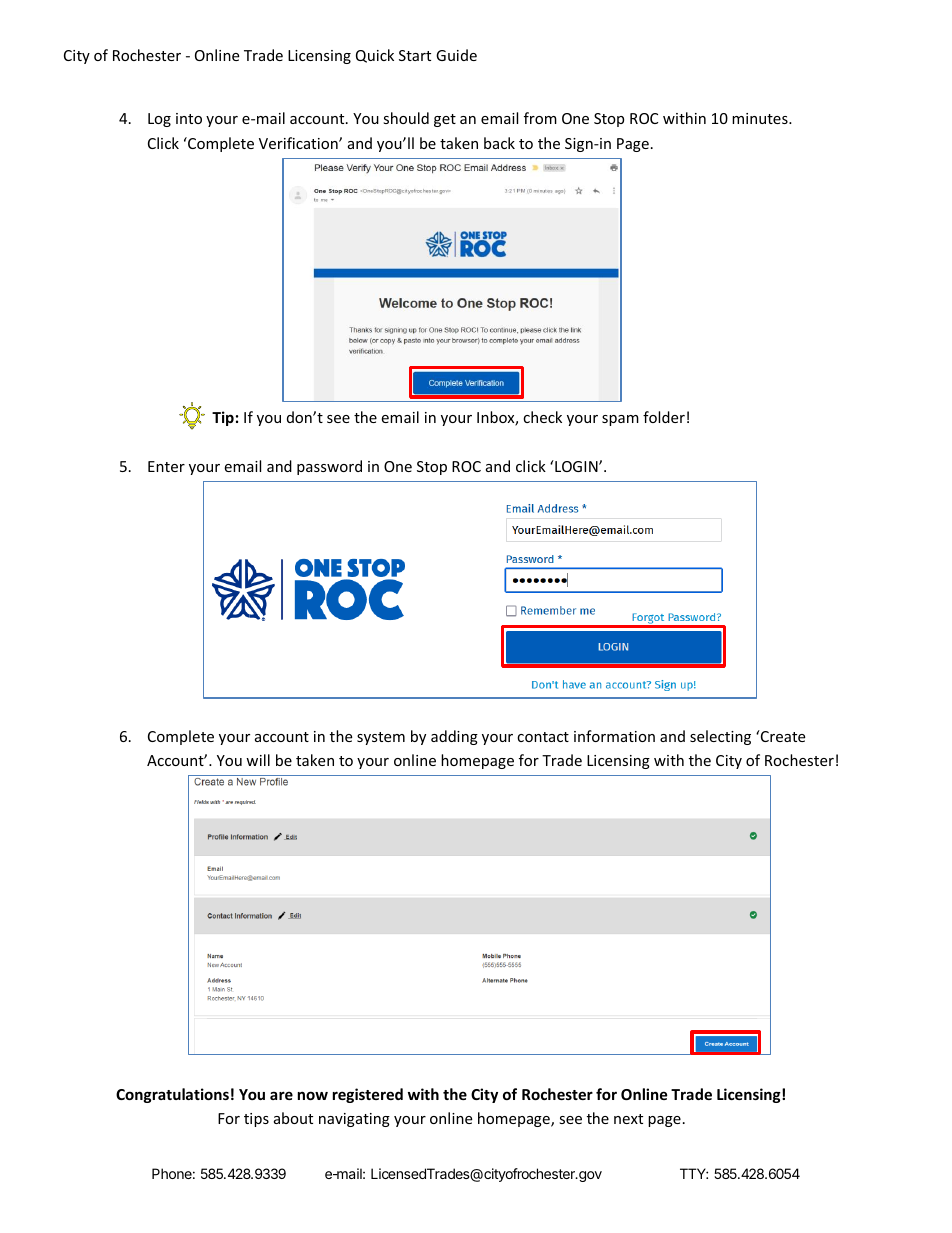  I want to click on next, so click(628, 1119).
